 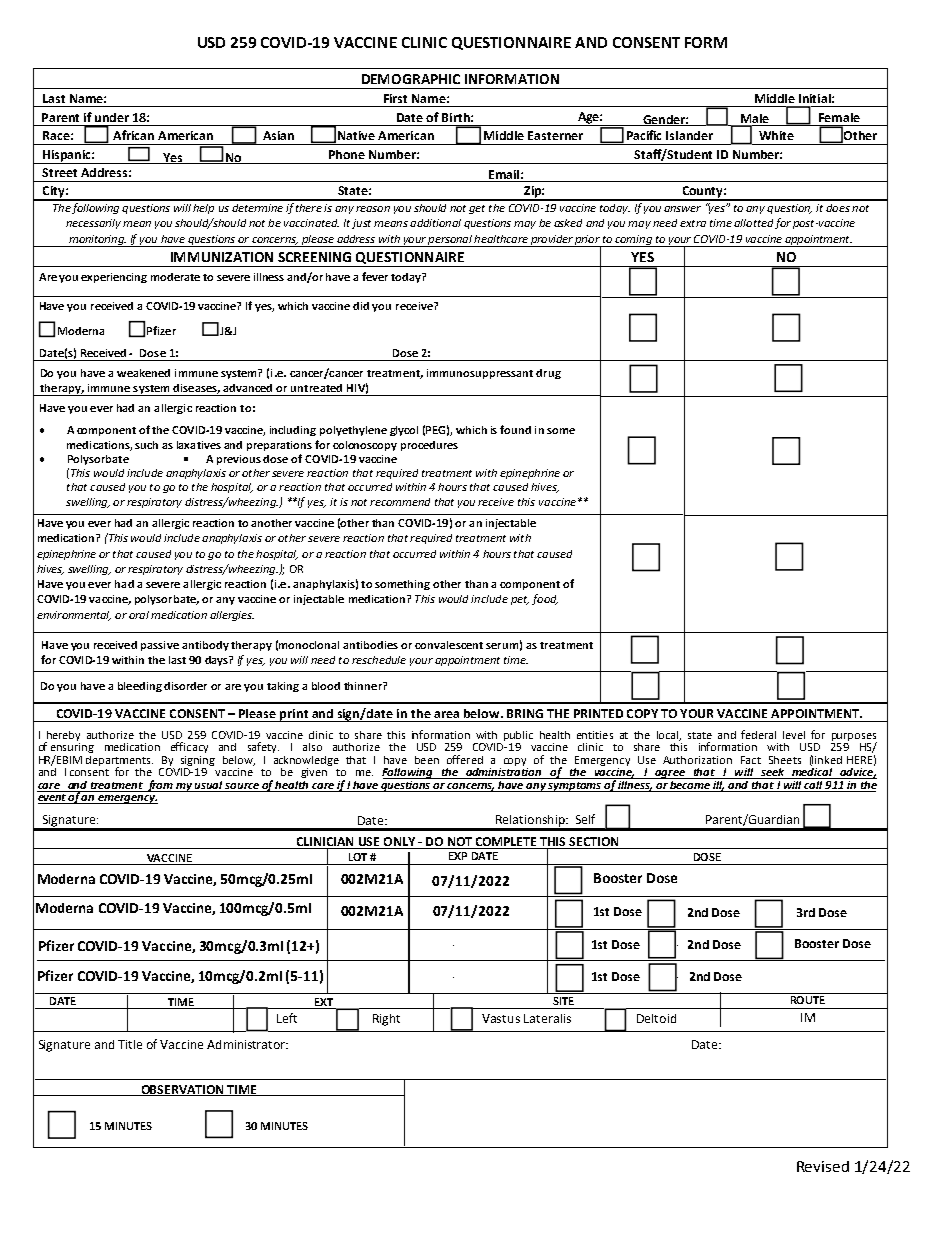 What do you see at coordinates (776, 135) in the document?
I see `White` at bounding box center [776, 135].
